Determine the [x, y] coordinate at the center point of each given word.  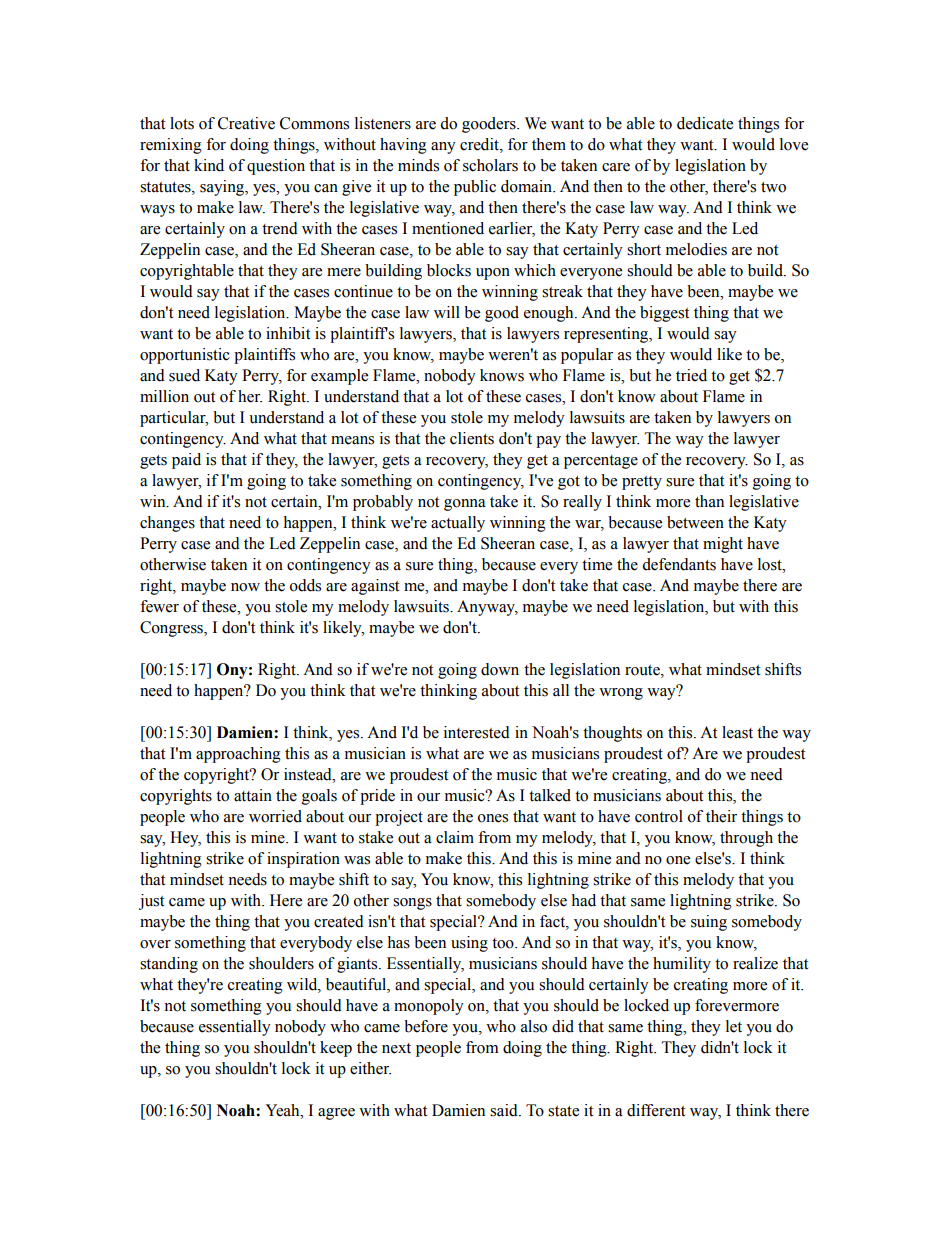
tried [691, 375]
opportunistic [185, 356]
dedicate [705, 123]
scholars [490, 165]
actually [458, 524]
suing [709, 923]
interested [477, 732]
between [695, 522]
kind [209, 165]
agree [336, 1114]
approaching [238, 755]
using [469, 944]
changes [167, 524]
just [151, 902]
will [447, 312]
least [737, 732]
